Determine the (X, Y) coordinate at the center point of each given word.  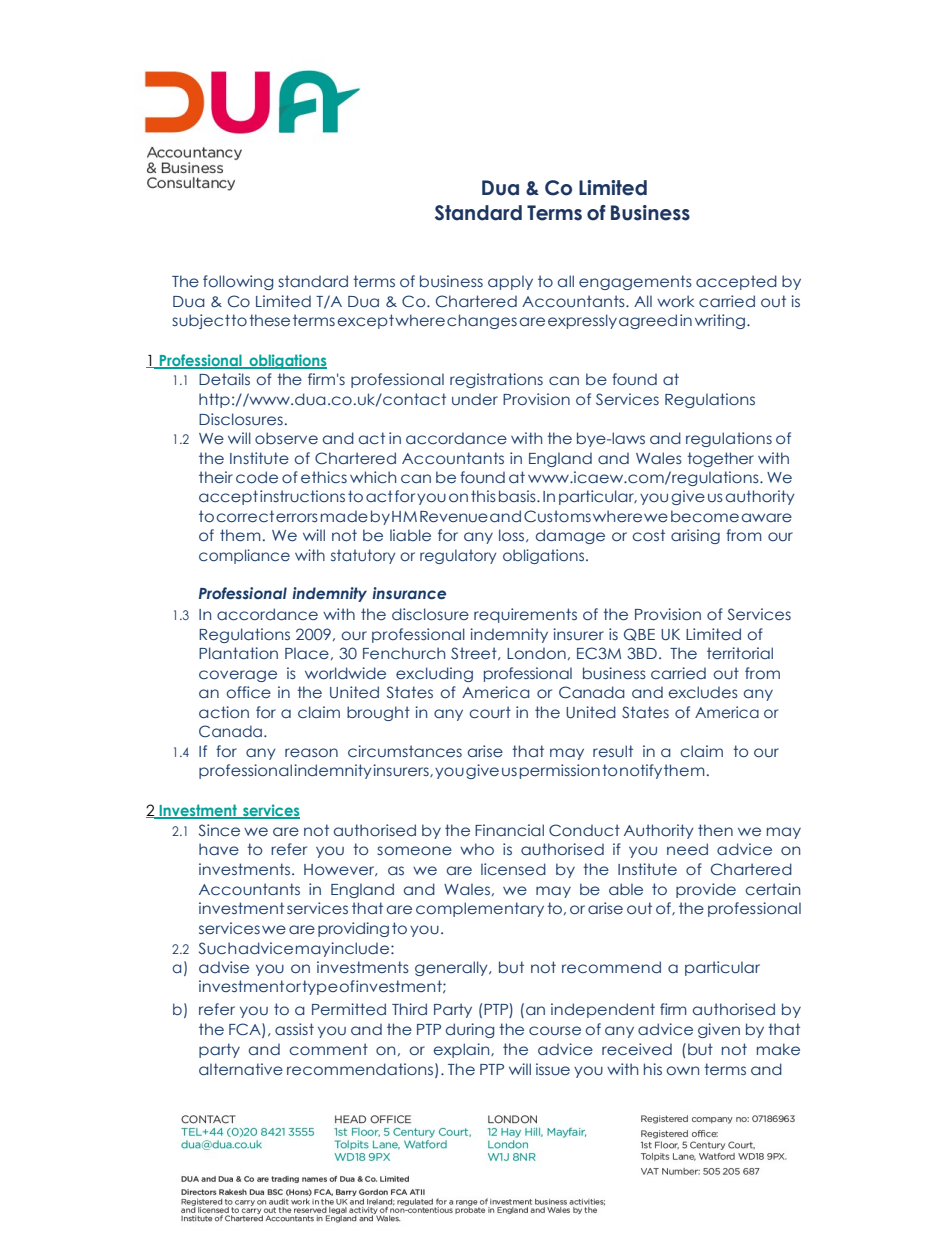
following (238, 282)
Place (307, 653)
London (536, 653)
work (675, 301)
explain (463, 1050)
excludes (703, 692)
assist (294, 1029)
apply (510, 282)
